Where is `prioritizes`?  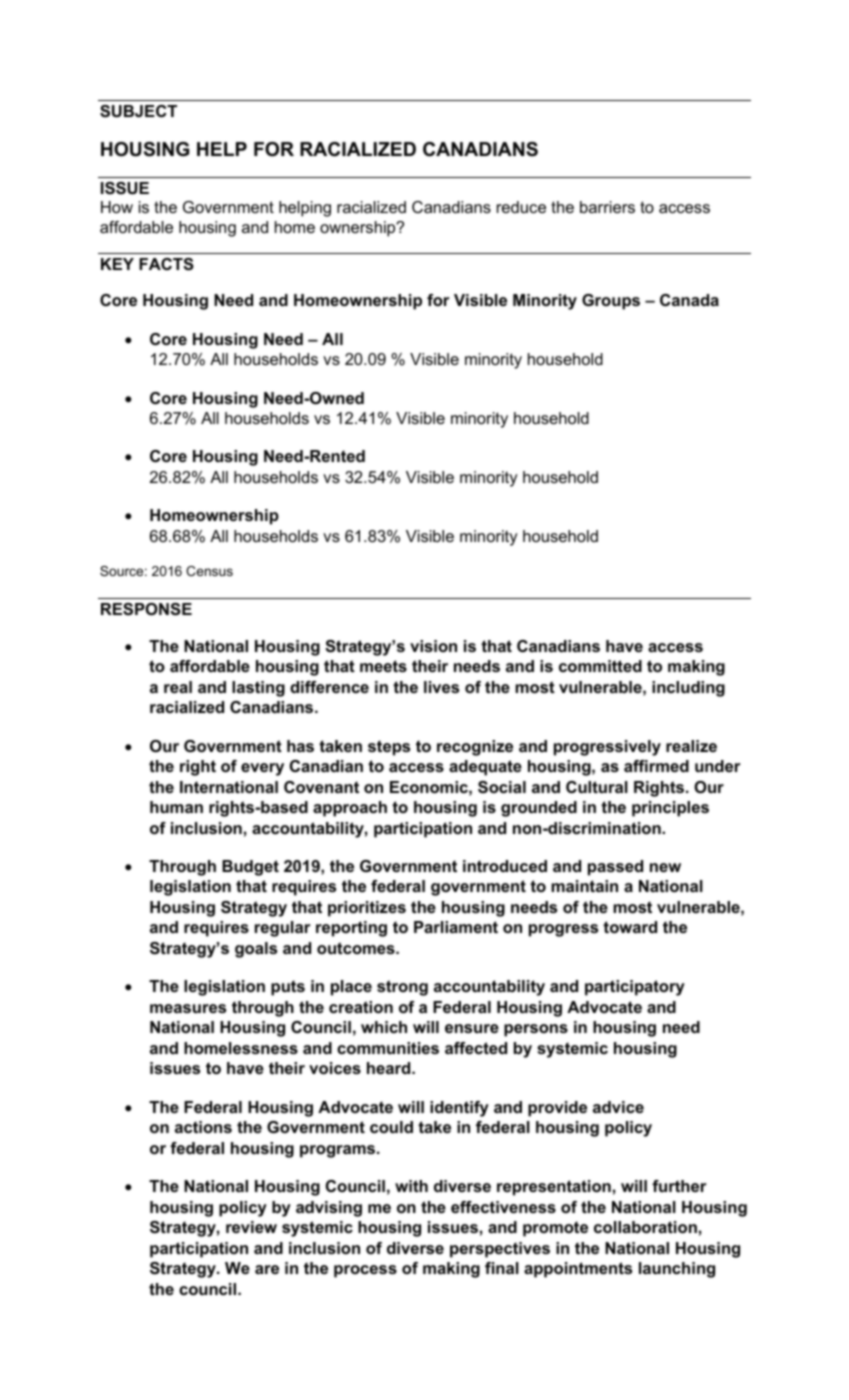
prioritizes is located at coordinates (367, 909).
